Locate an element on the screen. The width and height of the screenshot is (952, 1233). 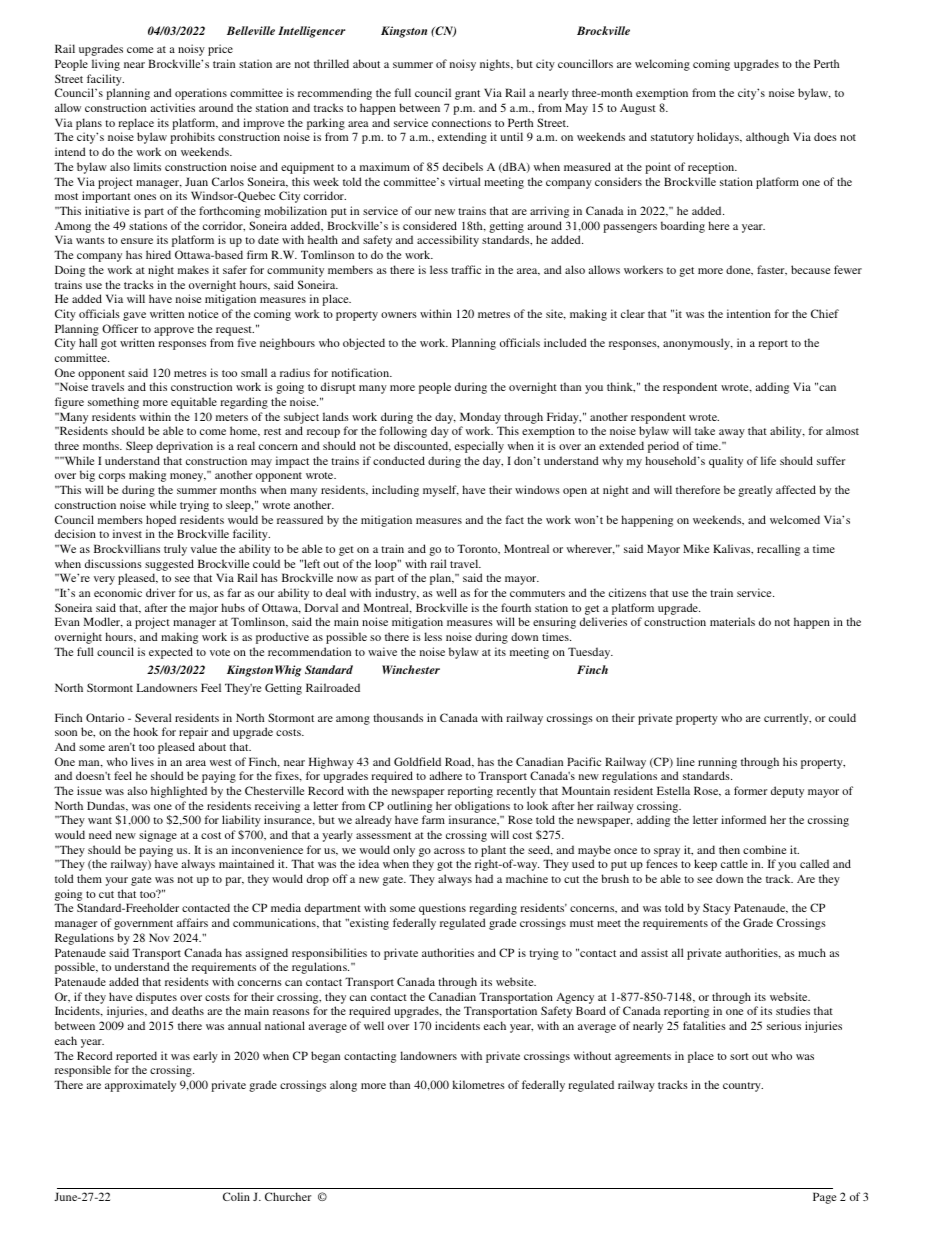
although is located at coordinates (767, 138).
